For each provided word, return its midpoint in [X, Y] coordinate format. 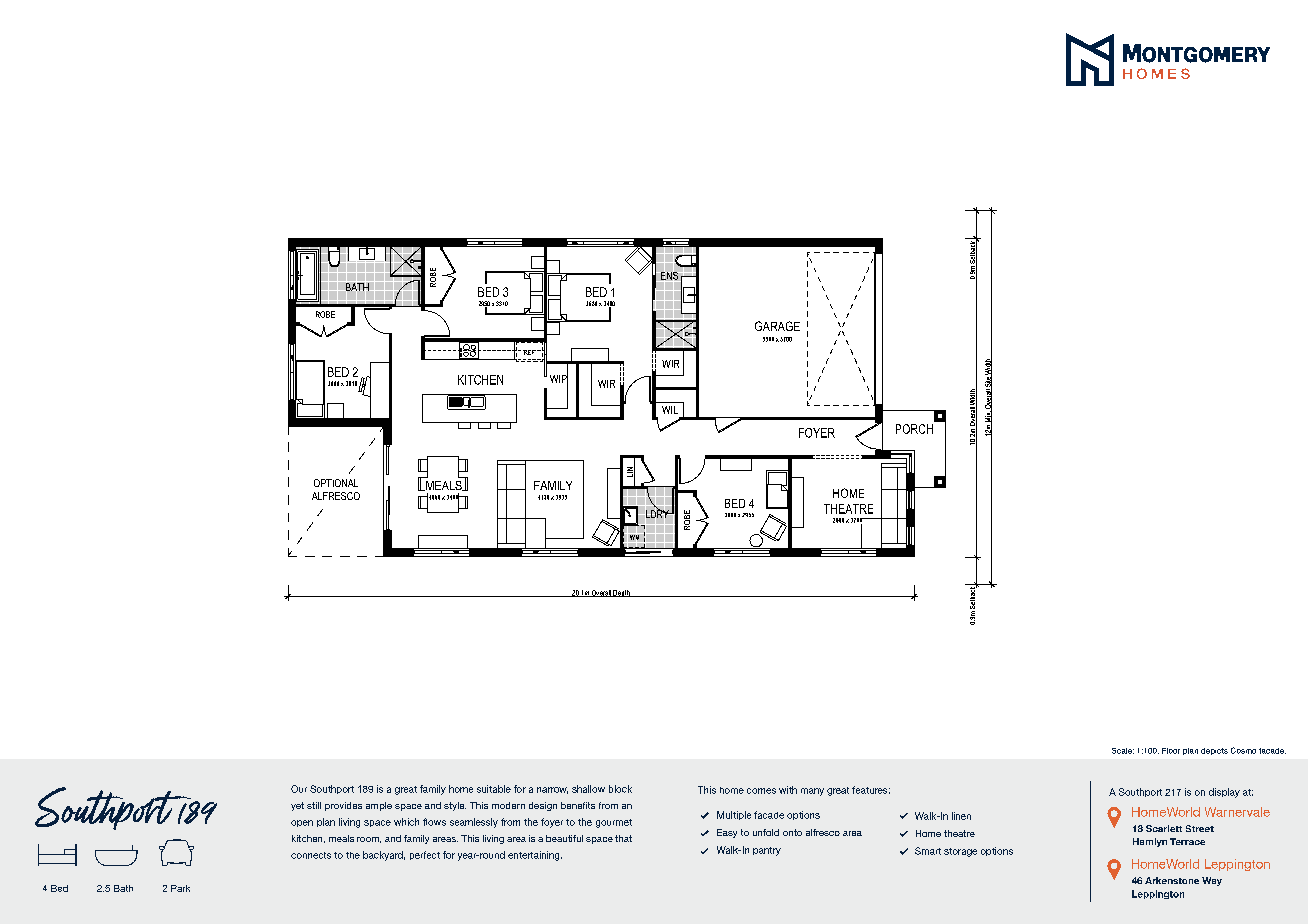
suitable [494, 789]
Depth [622, 593]
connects [311, 855]
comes [761, 791]
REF [529, 352]
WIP [559, 378]
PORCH [914, 429]
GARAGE [777, 326]
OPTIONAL [336, 483]
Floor [1171, 751]
